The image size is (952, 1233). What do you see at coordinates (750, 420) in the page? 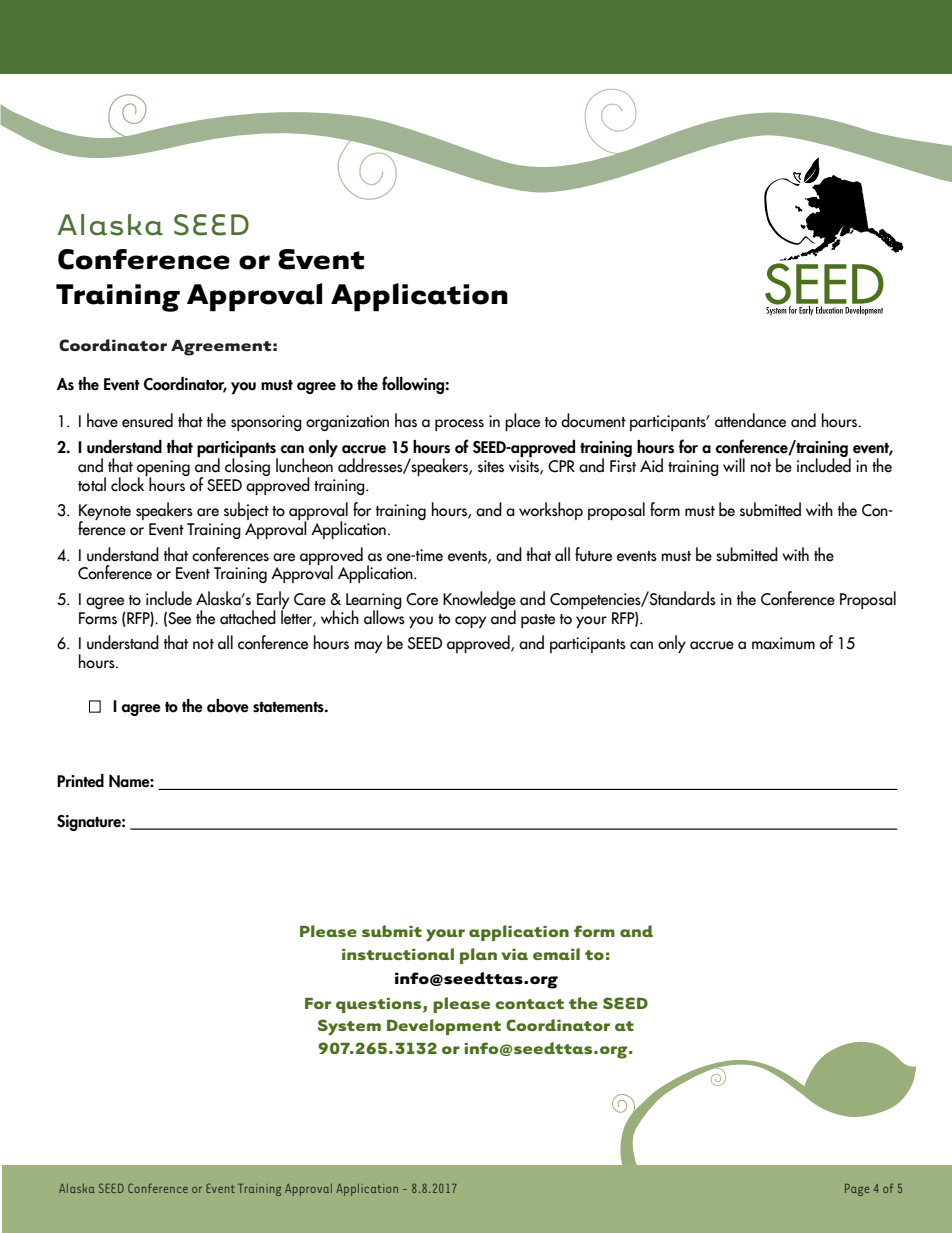
I see `attendance` at bounding box center [750, 420].
